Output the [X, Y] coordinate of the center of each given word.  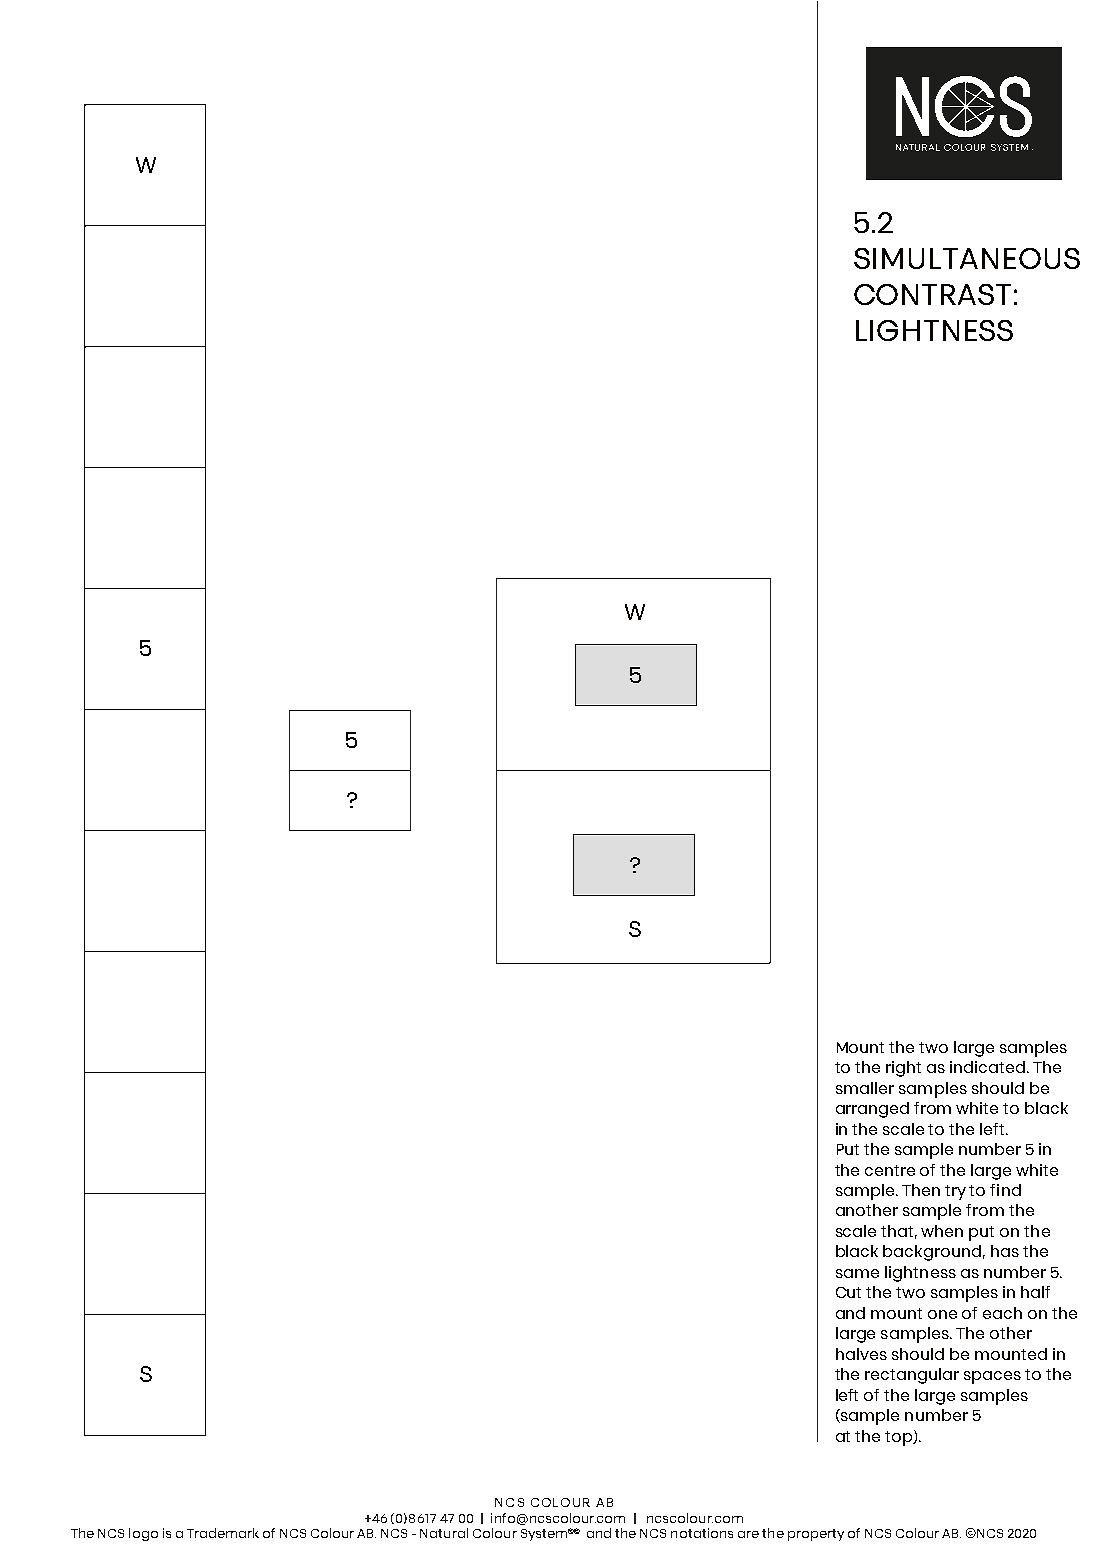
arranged [872, 1110]
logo [143, 1534]
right [903, 1069]
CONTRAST [932, 294]
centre [890, 1170]
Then [921, 1190]
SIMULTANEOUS [967, 258]
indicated [987, 1067]
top [900, 1438]
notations [702, 1533]
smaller [865, 1088]
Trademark [223, 1533]
